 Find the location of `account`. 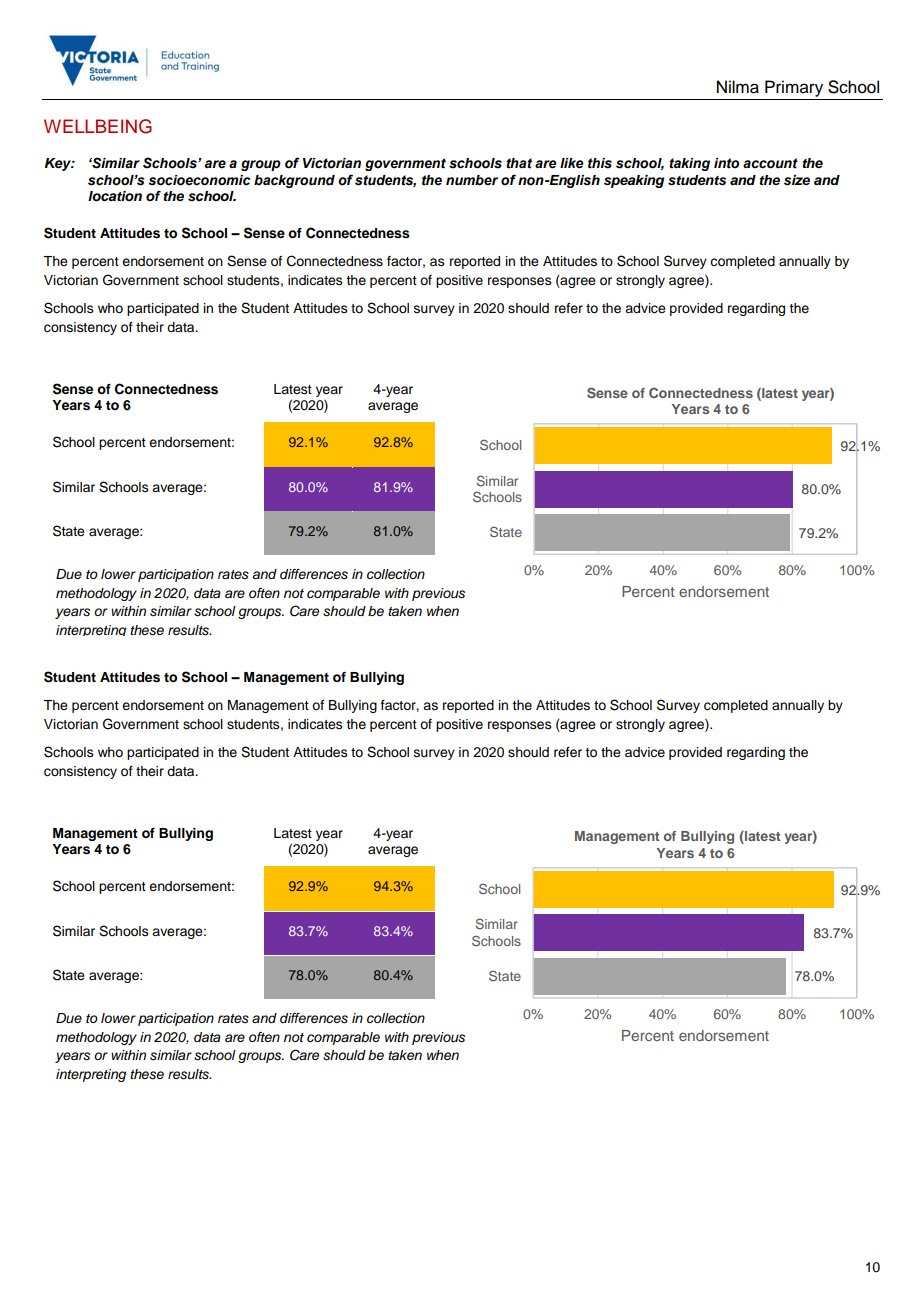

account is located at coordinates (770, 163).
